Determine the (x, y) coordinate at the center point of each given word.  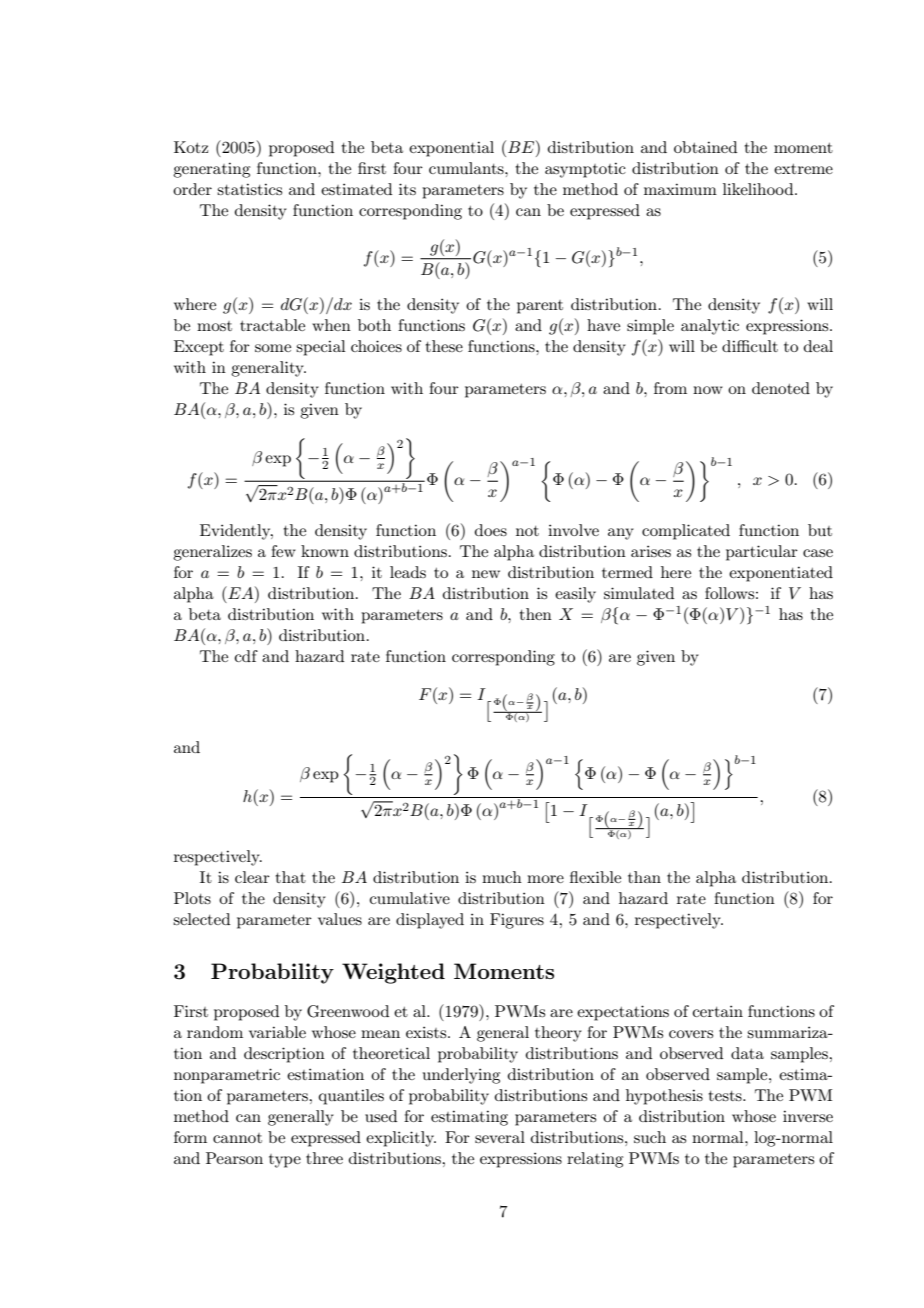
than (644, 877)
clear (252, 877)
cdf (246, 656)
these (444, 346)
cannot (237, 1138)
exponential (451, 149)
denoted (781, 388)
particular (762, 553)
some (273, 348)
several (500, 1137)
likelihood (759, 189)
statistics (249, 189)
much (502, 877)
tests (726, 1096)
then (536, 614)
